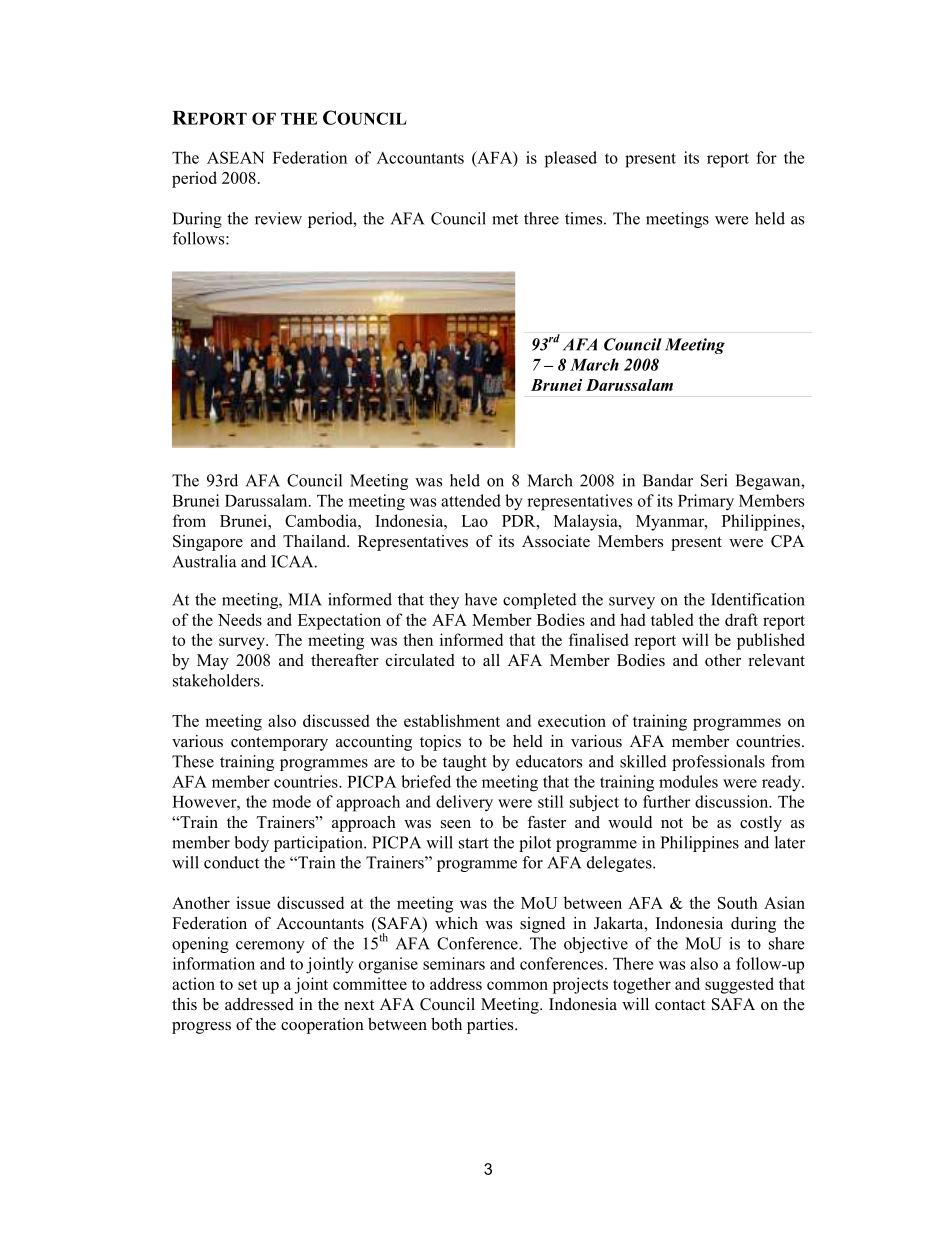 This screenshot has height=1233, width=952. I want to click on contemporary, so click(279, 744).
